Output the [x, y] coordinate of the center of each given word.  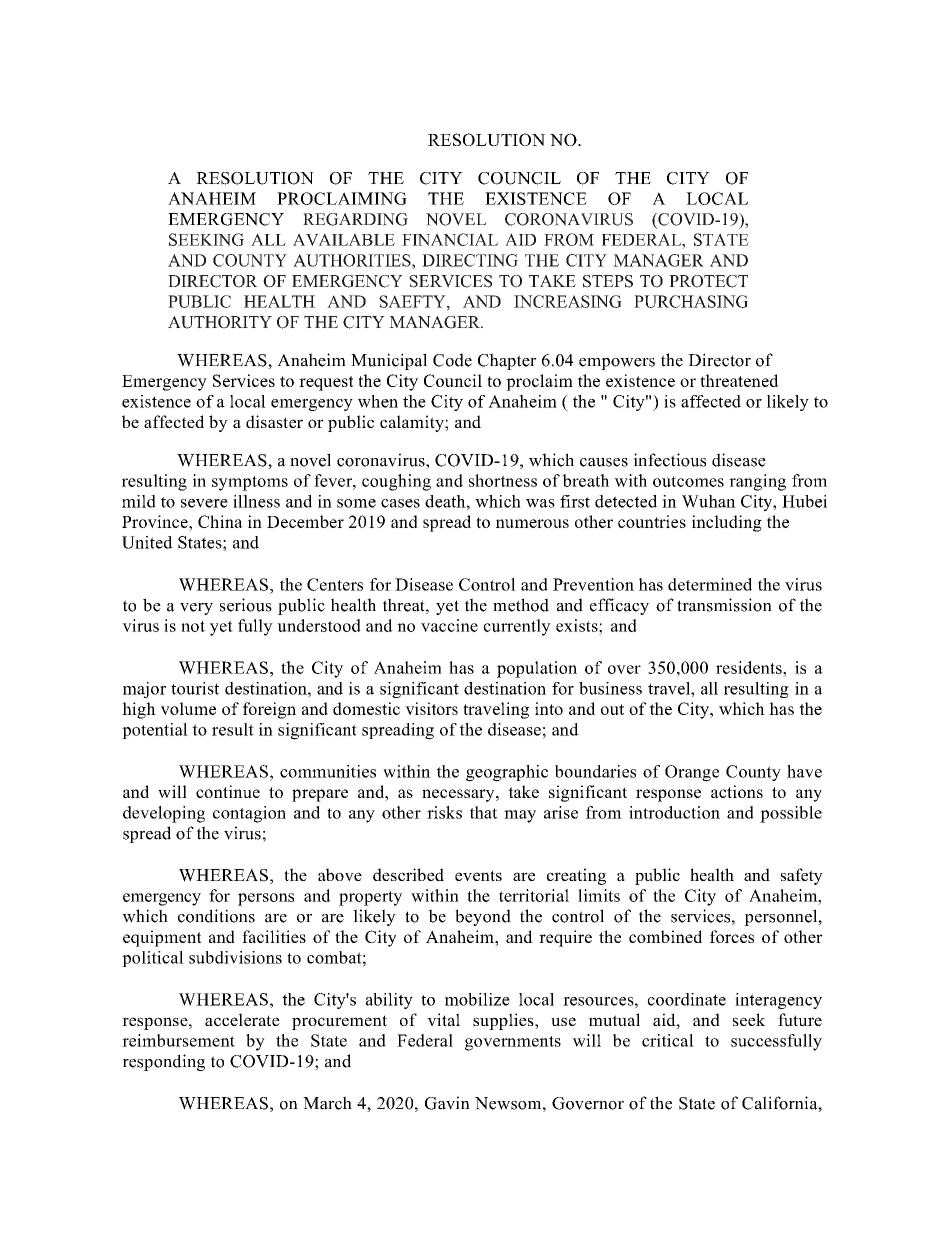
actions [737, 791]
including [727, 523]
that [483, 812]
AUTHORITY [220, 322]
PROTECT [708, 281]
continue [228, 791]
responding [164, 1062]
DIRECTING [470, 260]
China [220, 521]
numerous [532, 523]
